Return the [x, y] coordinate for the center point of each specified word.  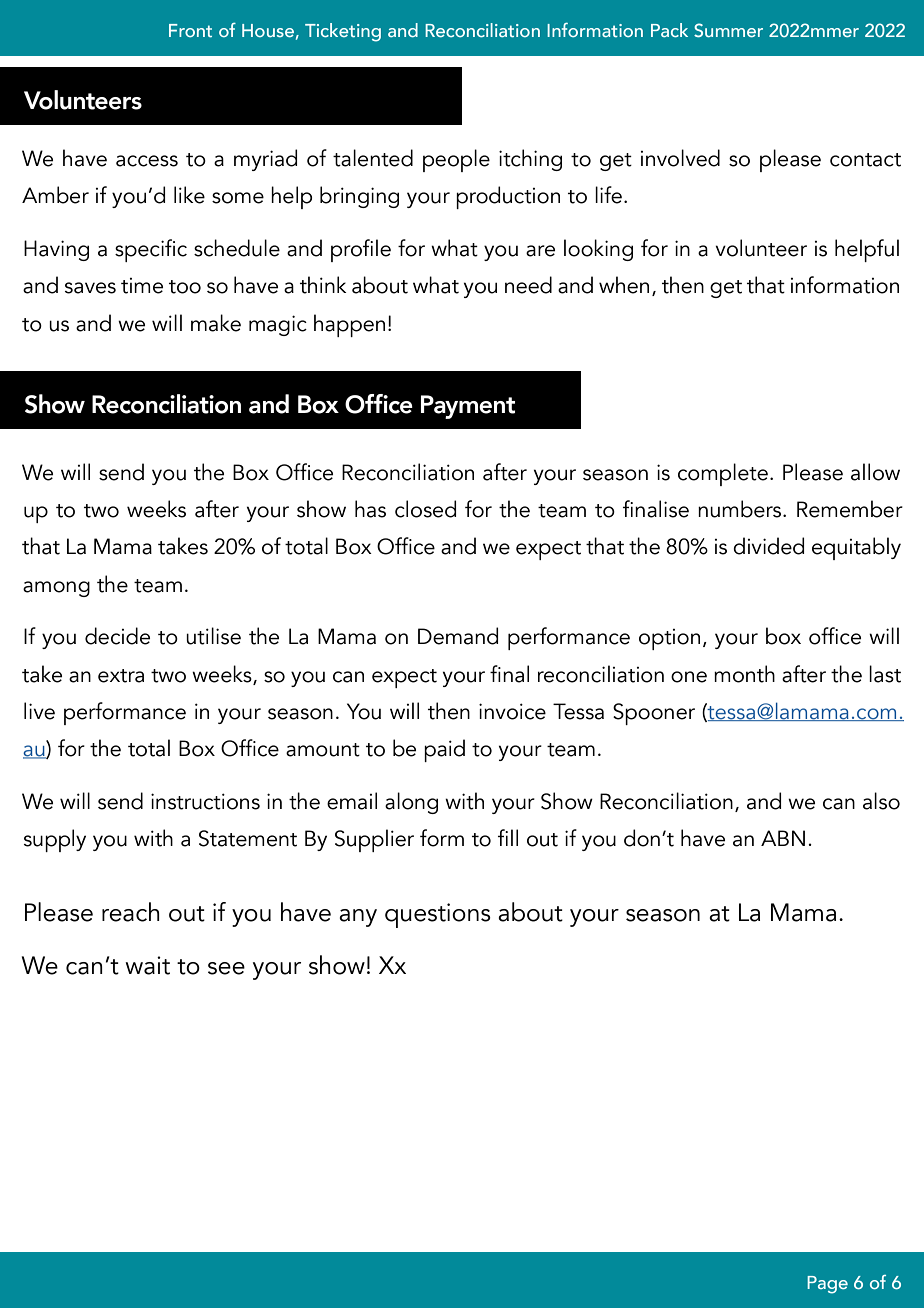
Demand [458, 636]
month [744, 674]
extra [121, 676]
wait [147, 965]
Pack [669, 30]
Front [190, 30]
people [456, 160]
